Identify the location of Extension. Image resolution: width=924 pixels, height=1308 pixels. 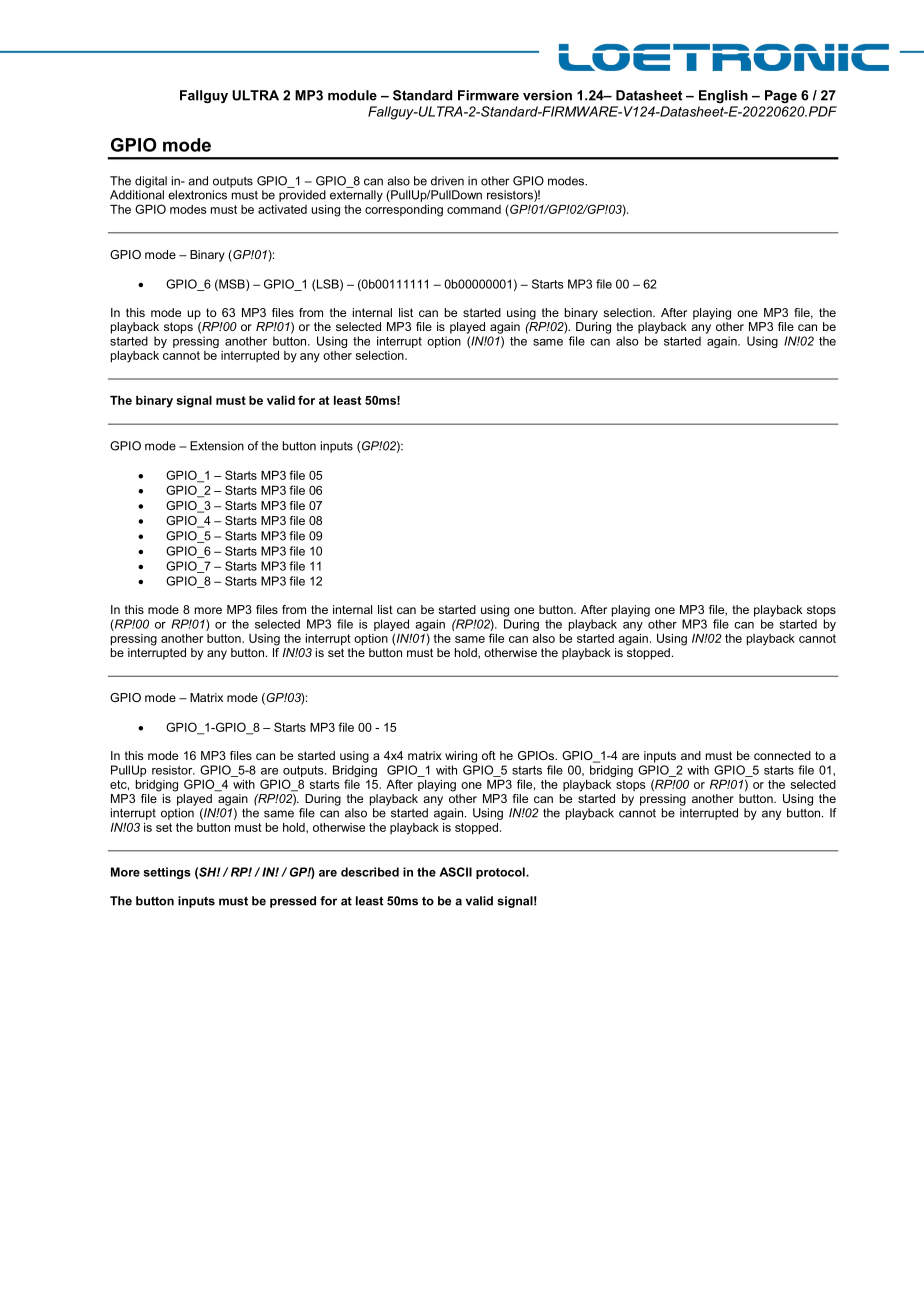
(217, 446).
